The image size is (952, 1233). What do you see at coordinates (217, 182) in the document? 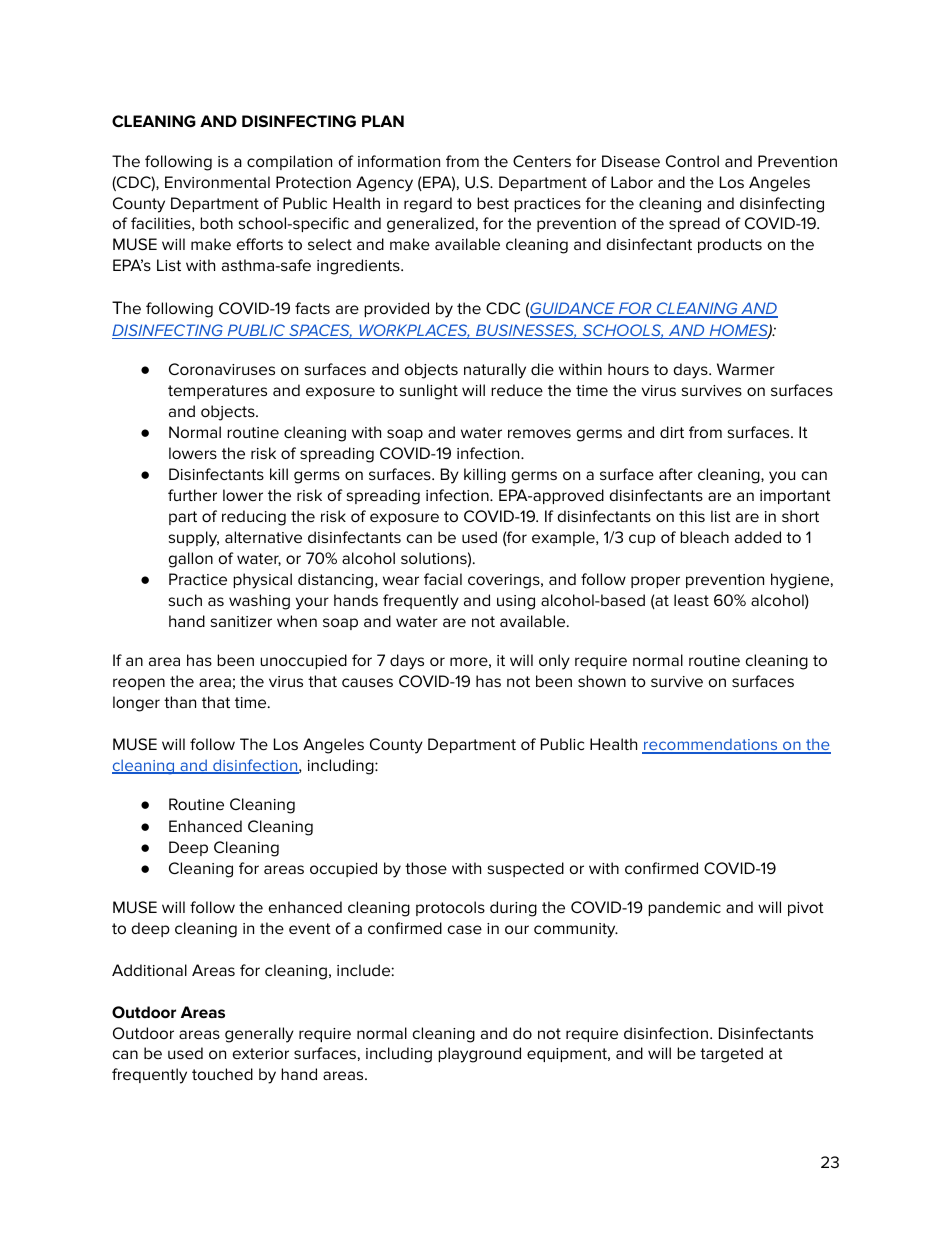
I see `Environmental` at bounding box center [217, 182].
